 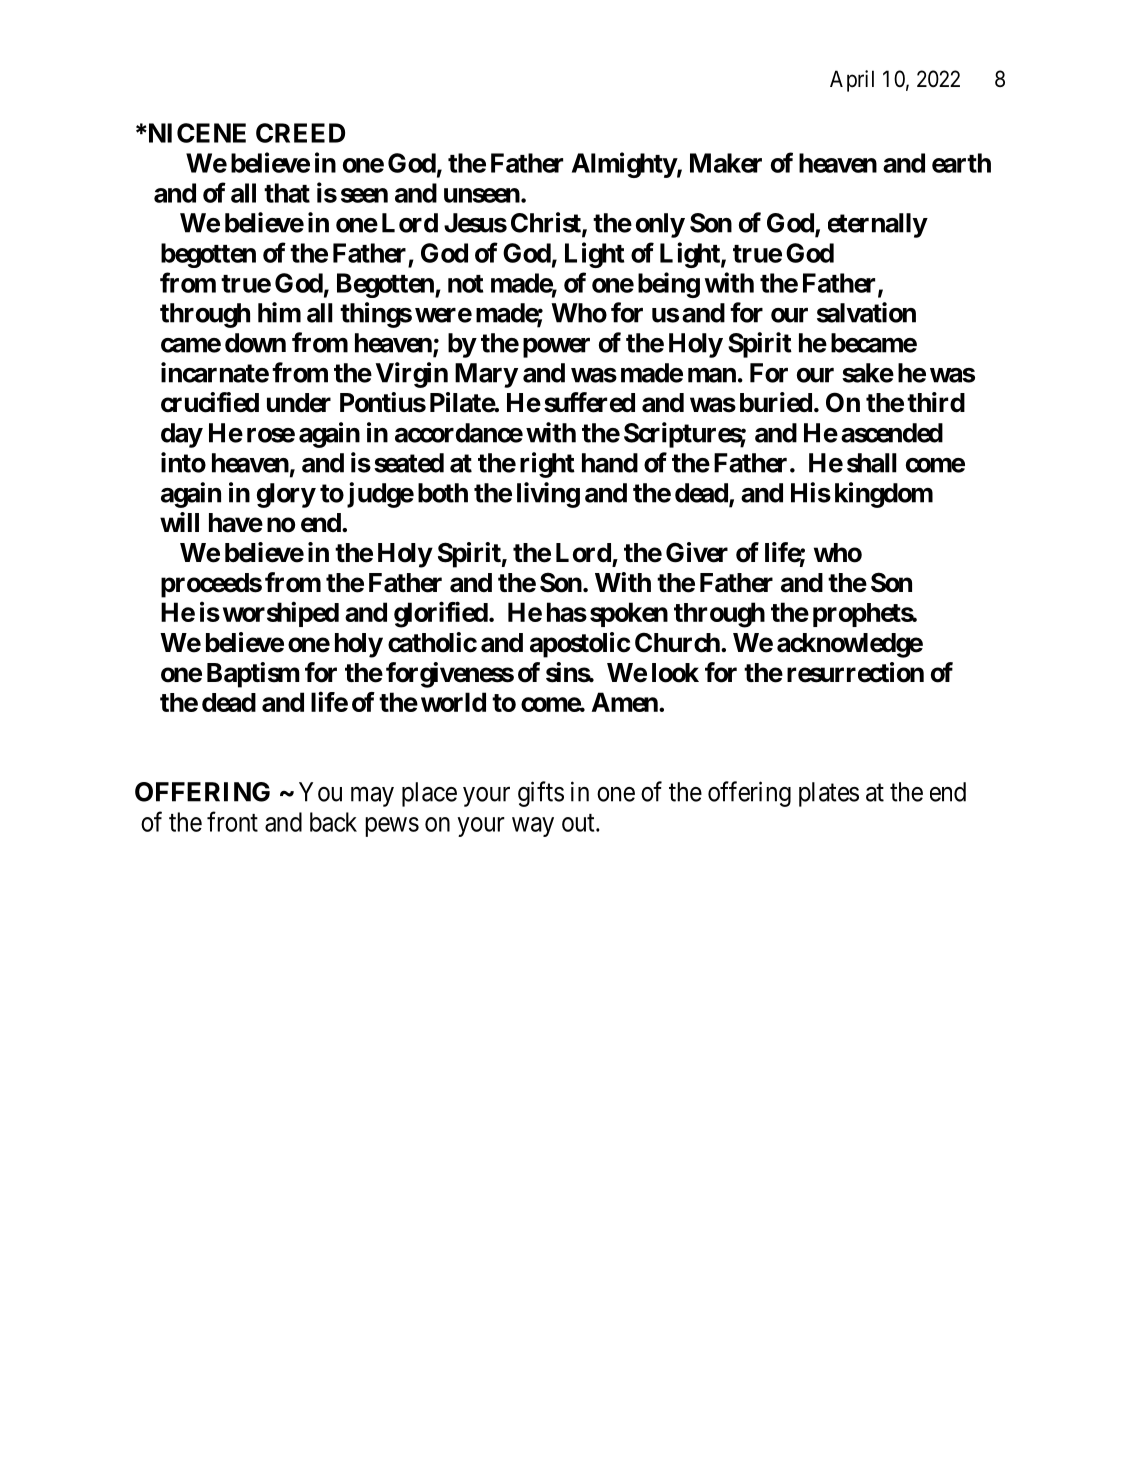 What do you see at coordinates (872, 463) in the screenshot?
I see `shall` at bounding box center [872, 463].
